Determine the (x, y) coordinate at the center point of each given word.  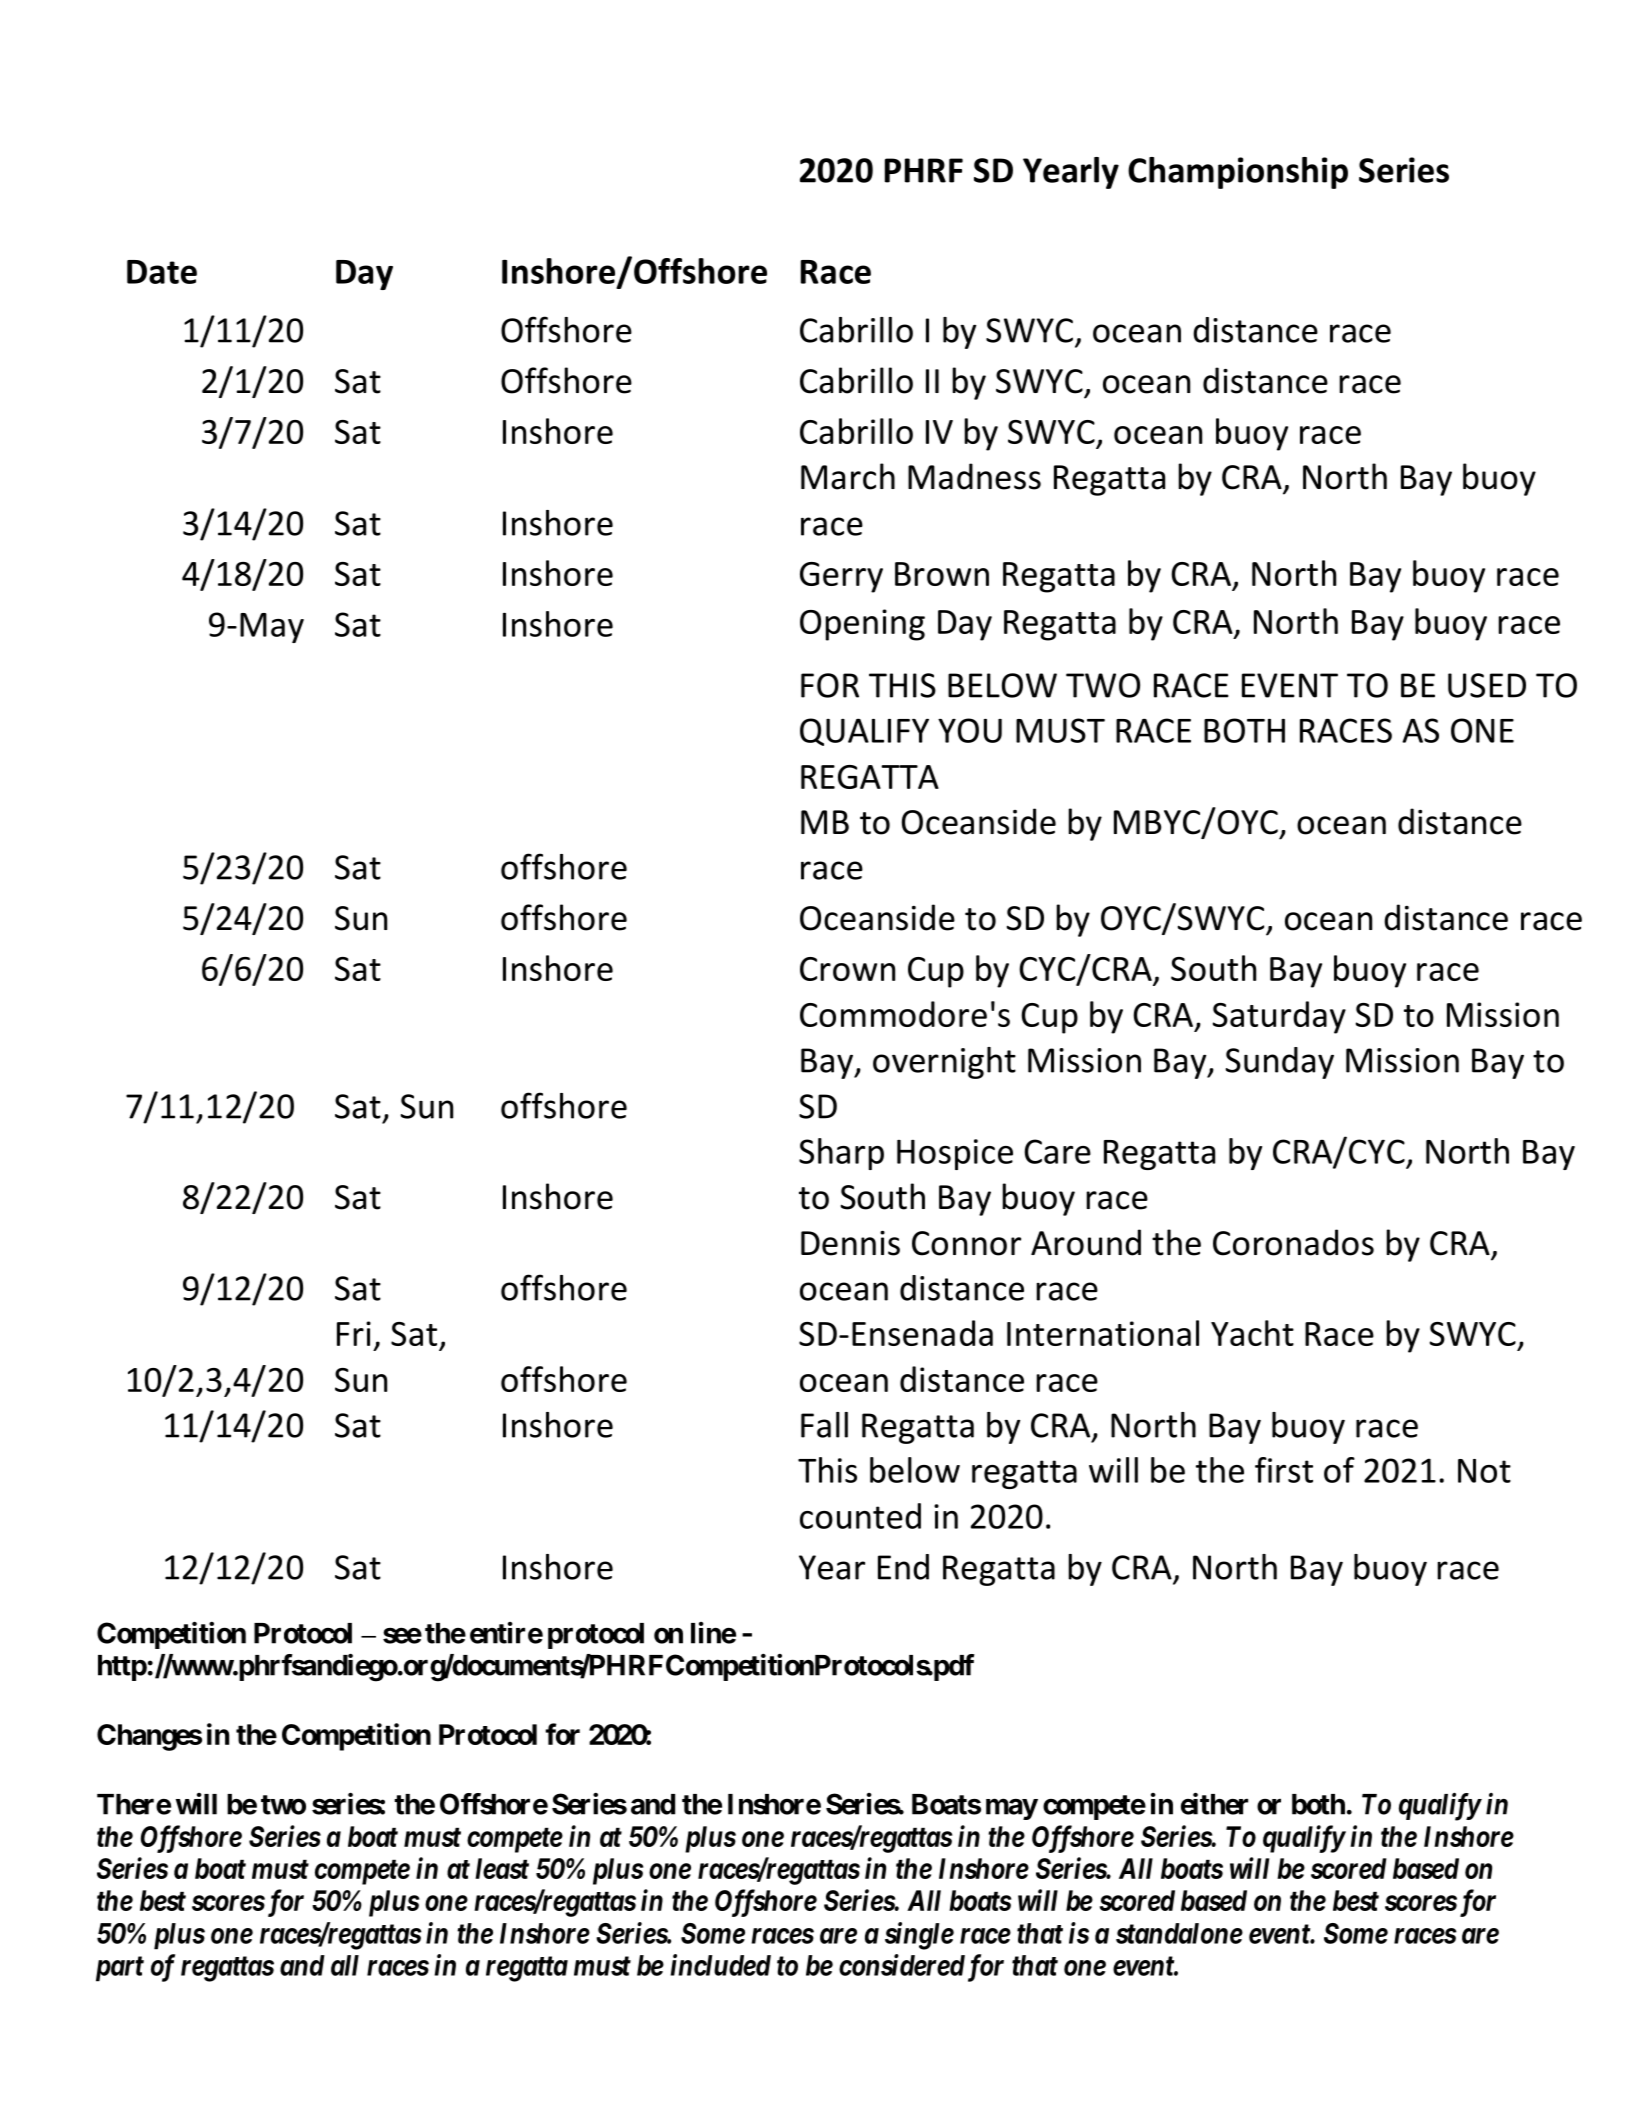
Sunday (1280, 1063)
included (721, 1965)
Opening (862, 625)
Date (162, 272)
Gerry (841, 577)
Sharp (841, 1154)
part (120, 1969)
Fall (824, 1425)
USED (1487, 685)
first (1284, 1470)
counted (860, 1516)
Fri (354, 1333)
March (848, 476)
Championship (1238, 173)
